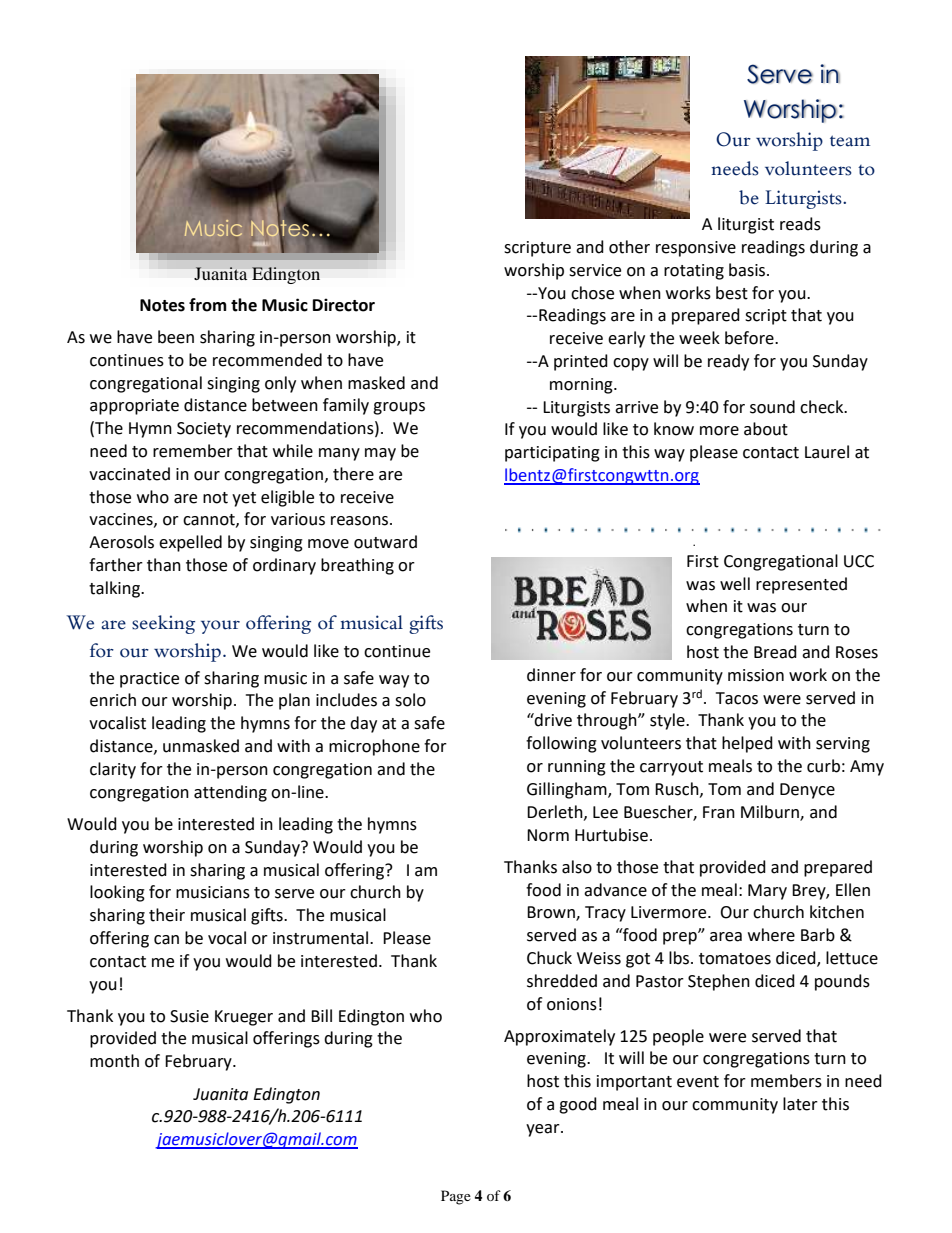 This screenshot has height=1233, width=952. What do you see at coordinates (114, 1061) in the screenshot?
I see `month` at bounding box center [114, 1061].
